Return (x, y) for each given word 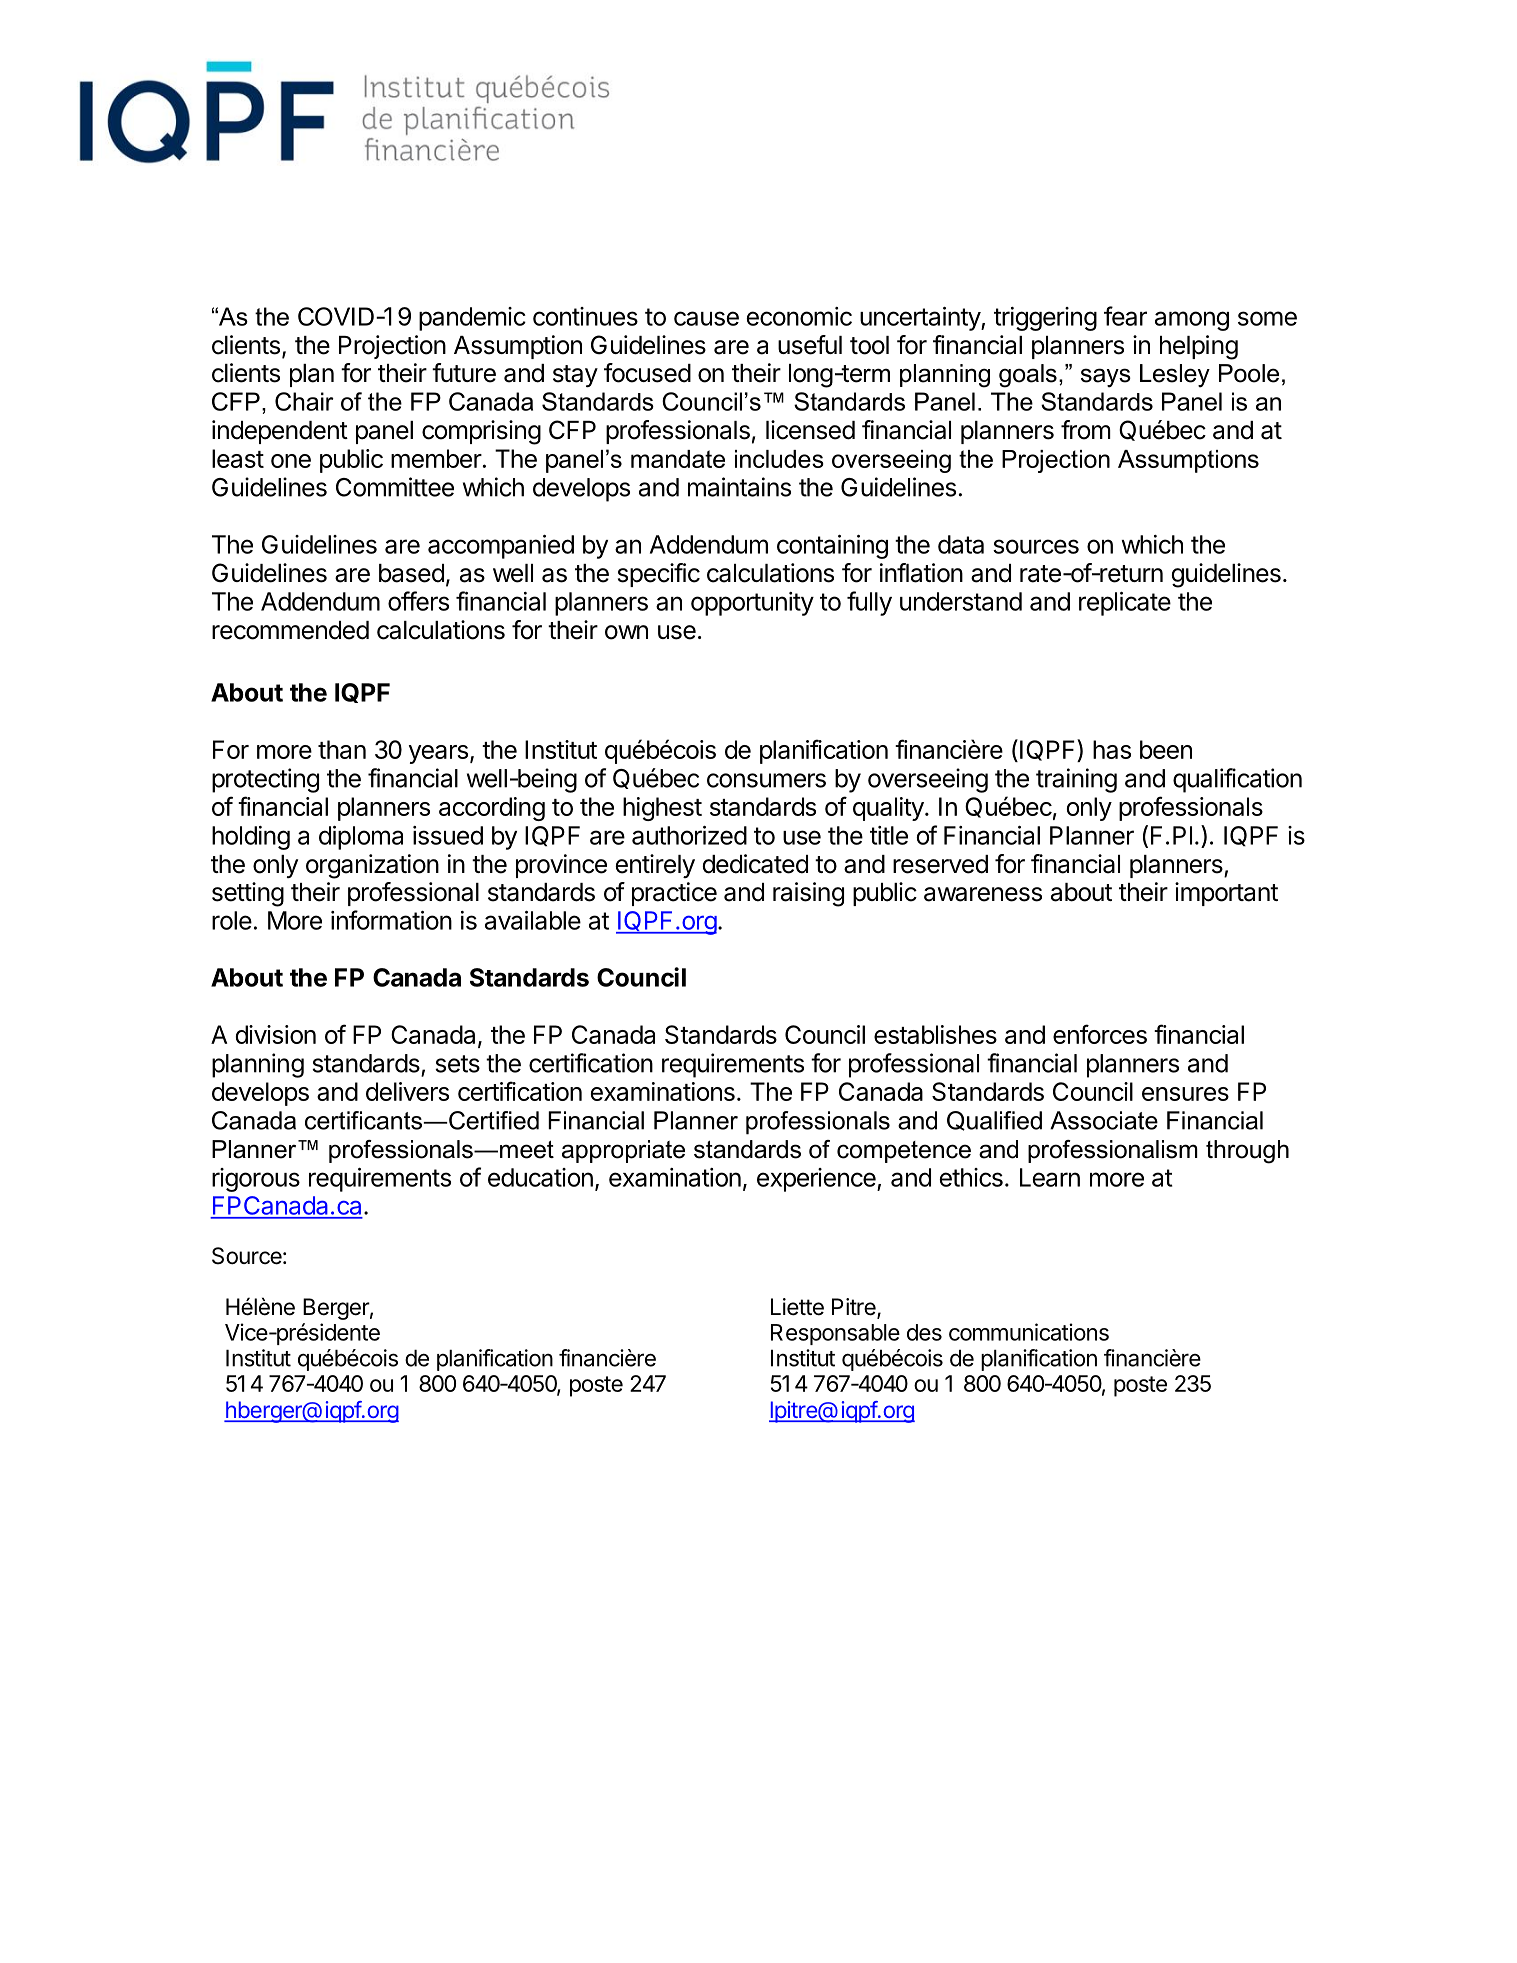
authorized (689, 835)
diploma (361, 838)
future (464, 373)
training (1076, 780)
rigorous (256, 1180)
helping (1199, 347)
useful (810, 345)
